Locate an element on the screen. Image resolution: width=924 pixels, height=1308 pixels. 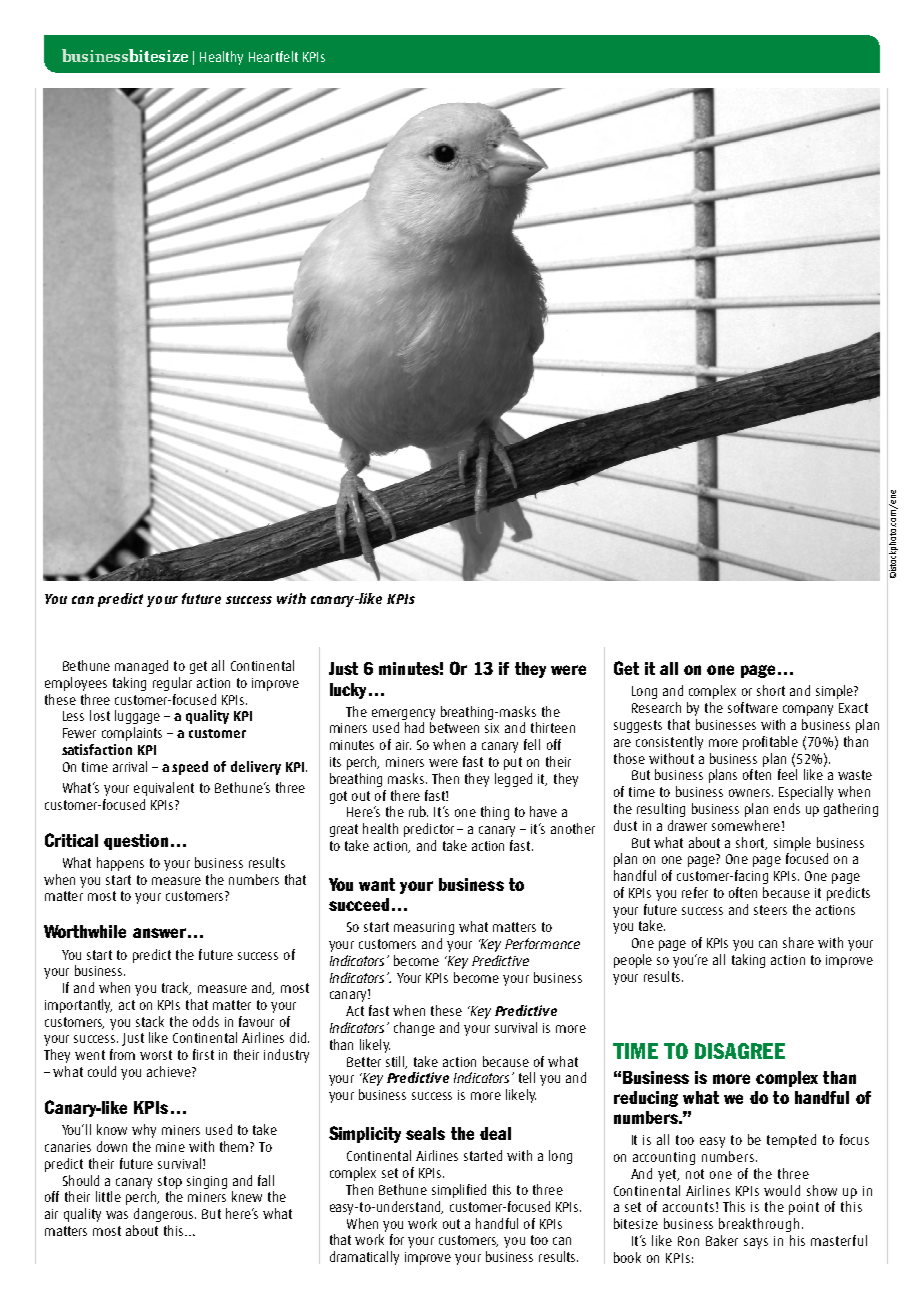
company is located at coordinates (808, 710).
